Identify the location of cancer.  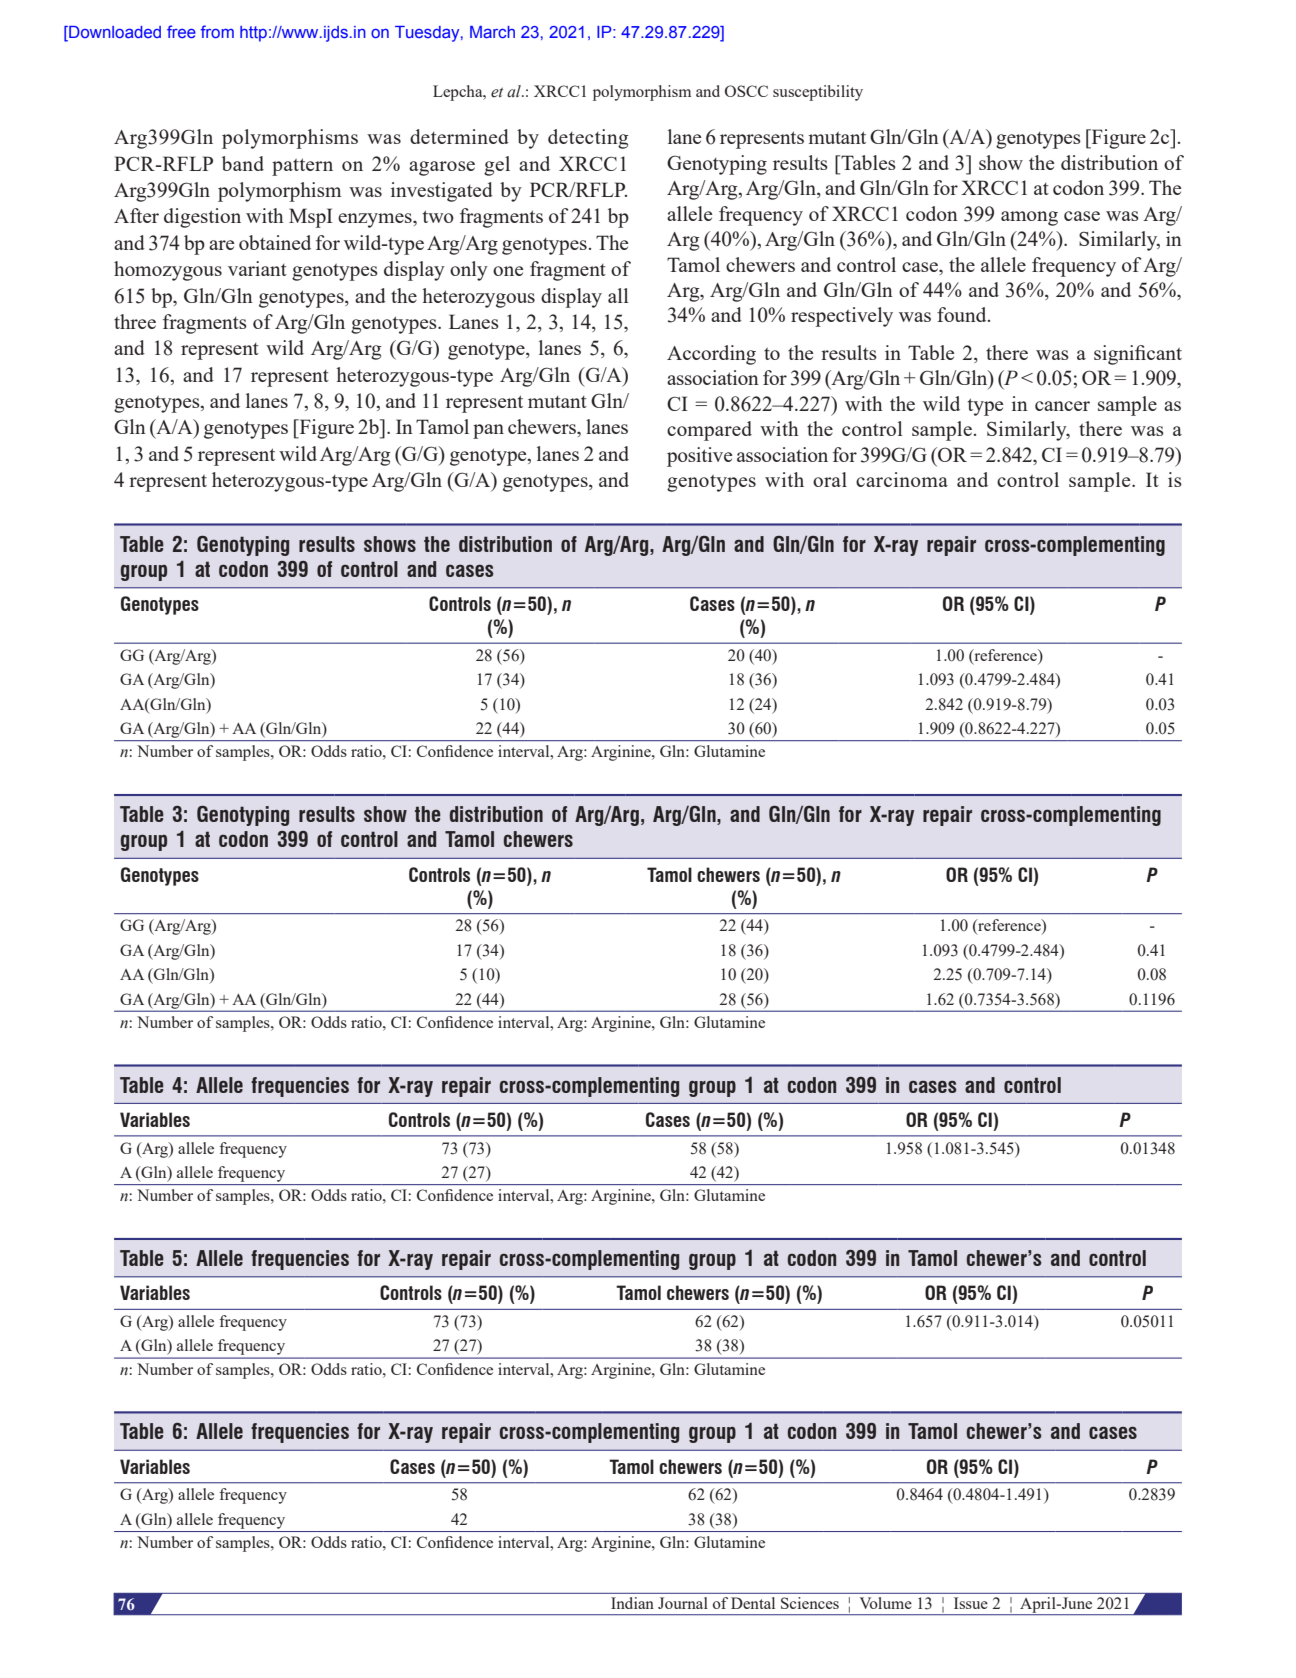
(1062, 406).
